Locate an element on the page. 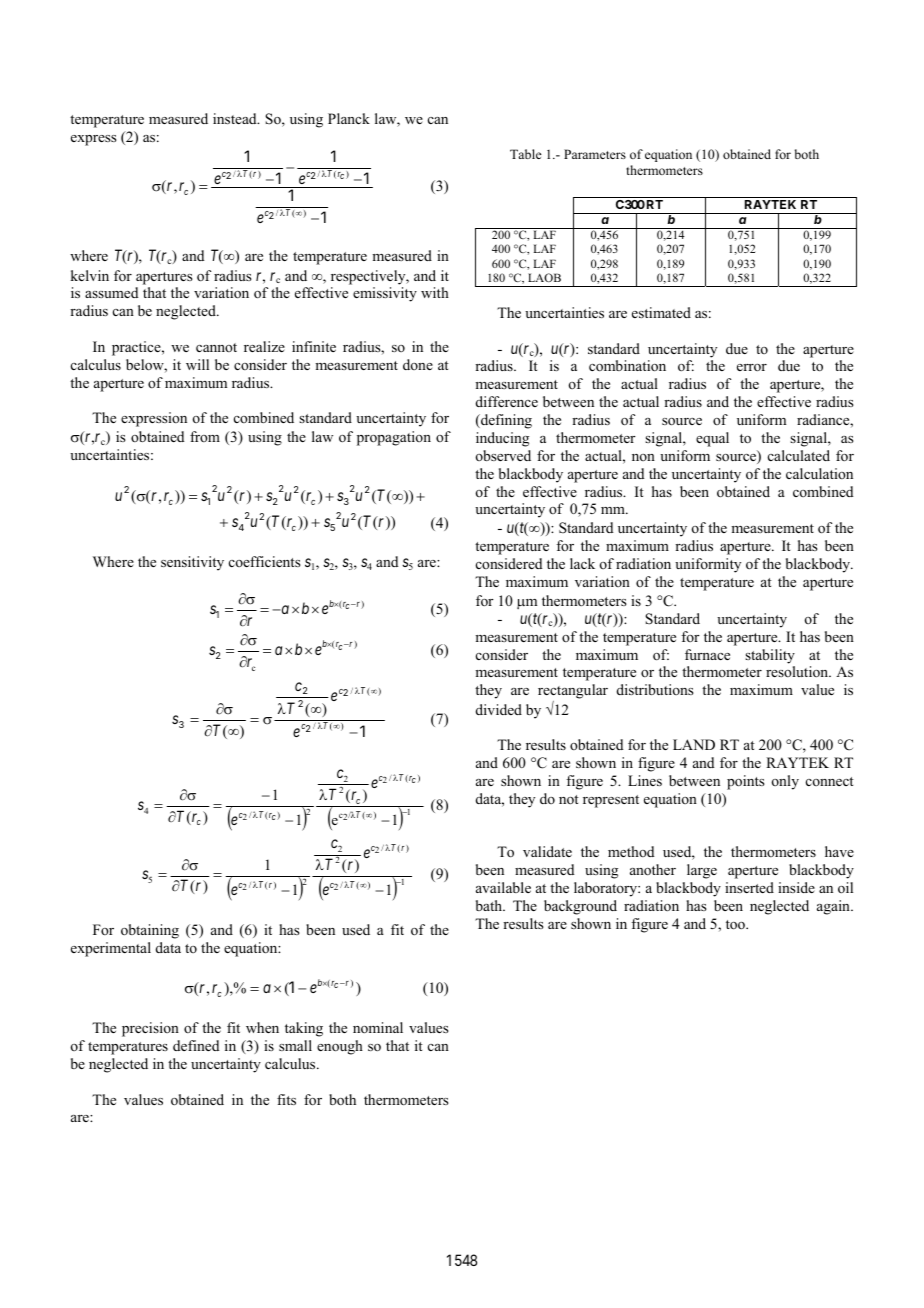 The image size is (924, 1308). instead is located at coordinates (236, 118).
